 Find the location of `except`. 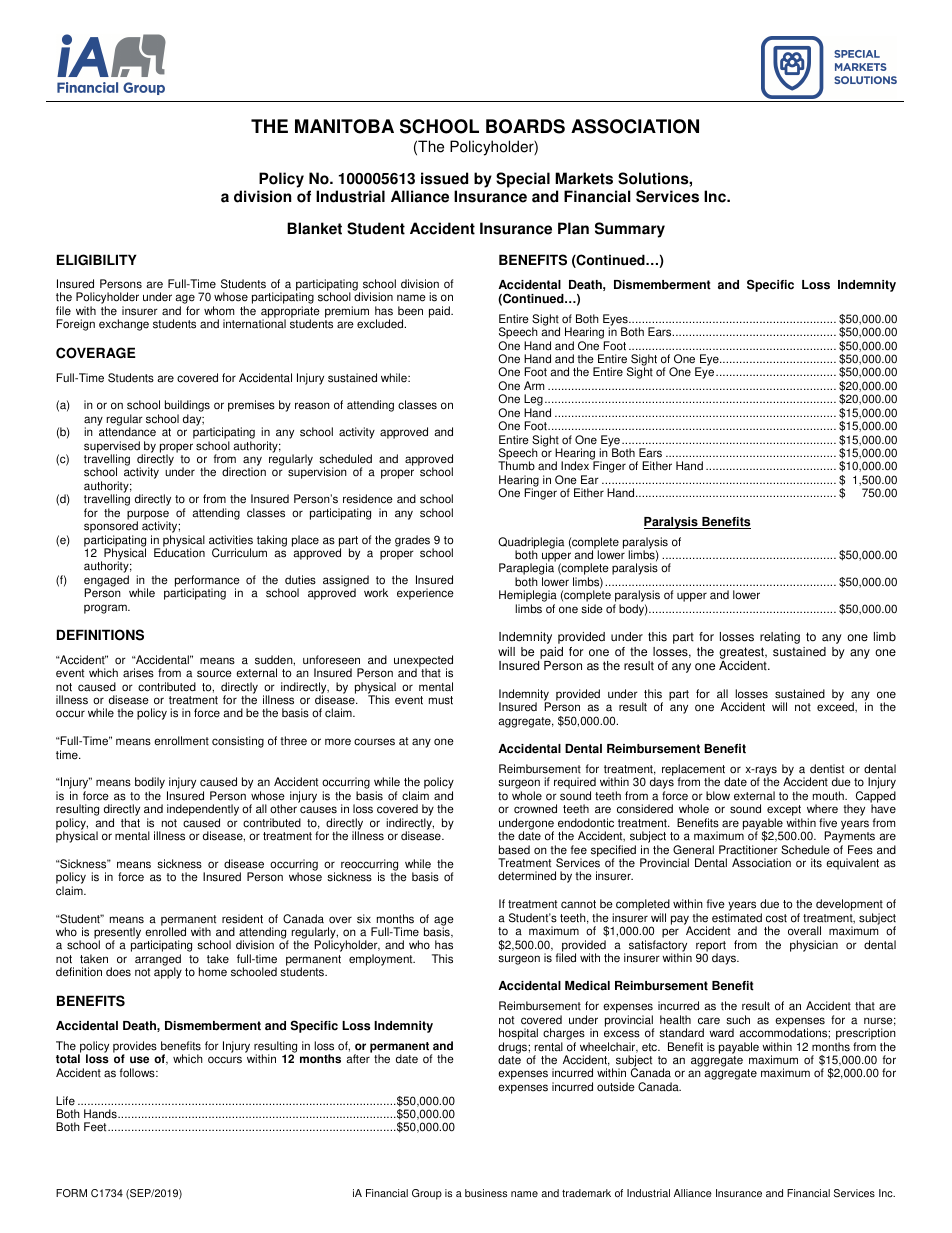

except is located at coordinates (784, 812).
